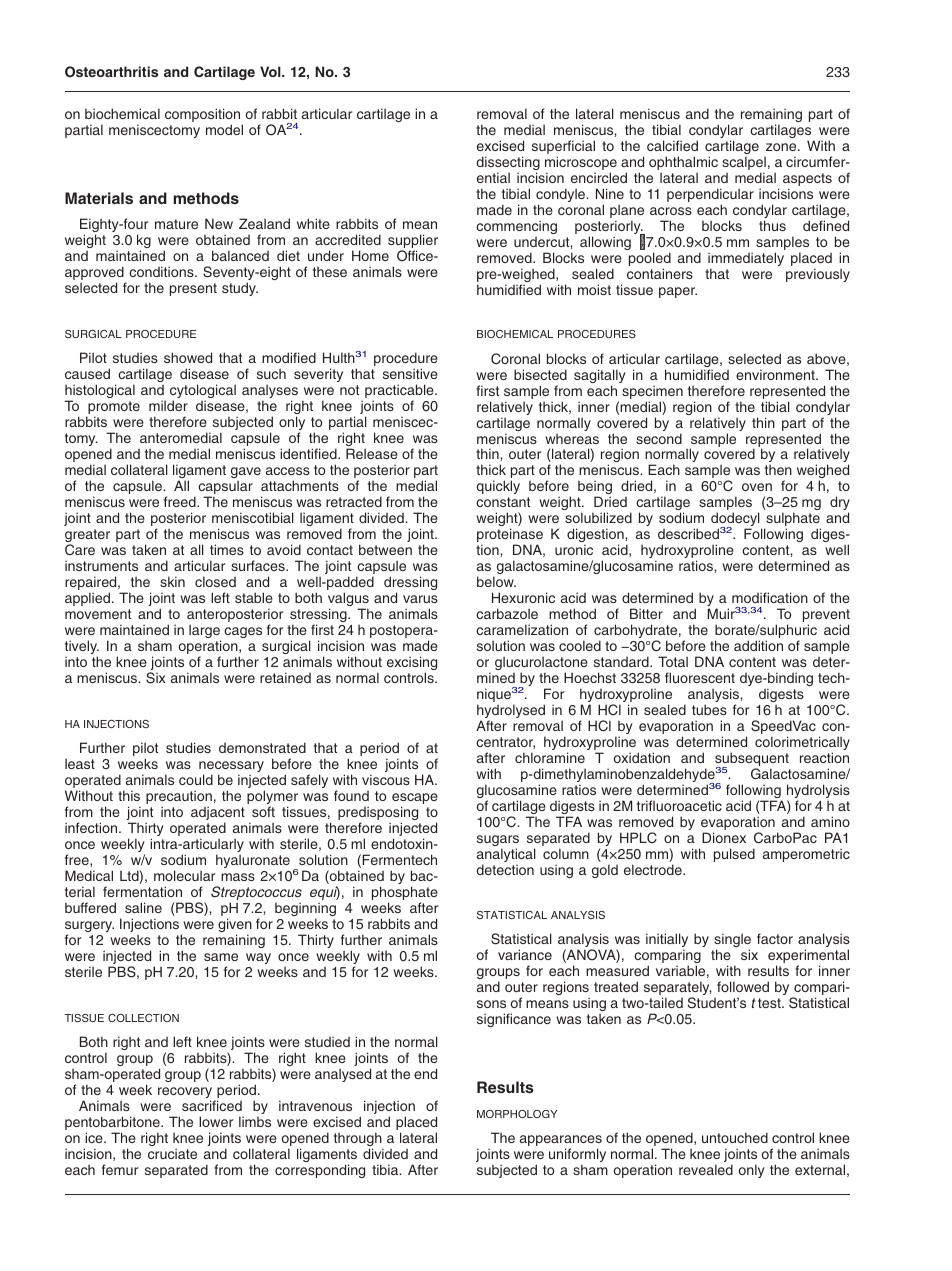  What do you see at coordinates (744, 164) in the document?
I see `scalpel` at bounding box center [744, 164].
